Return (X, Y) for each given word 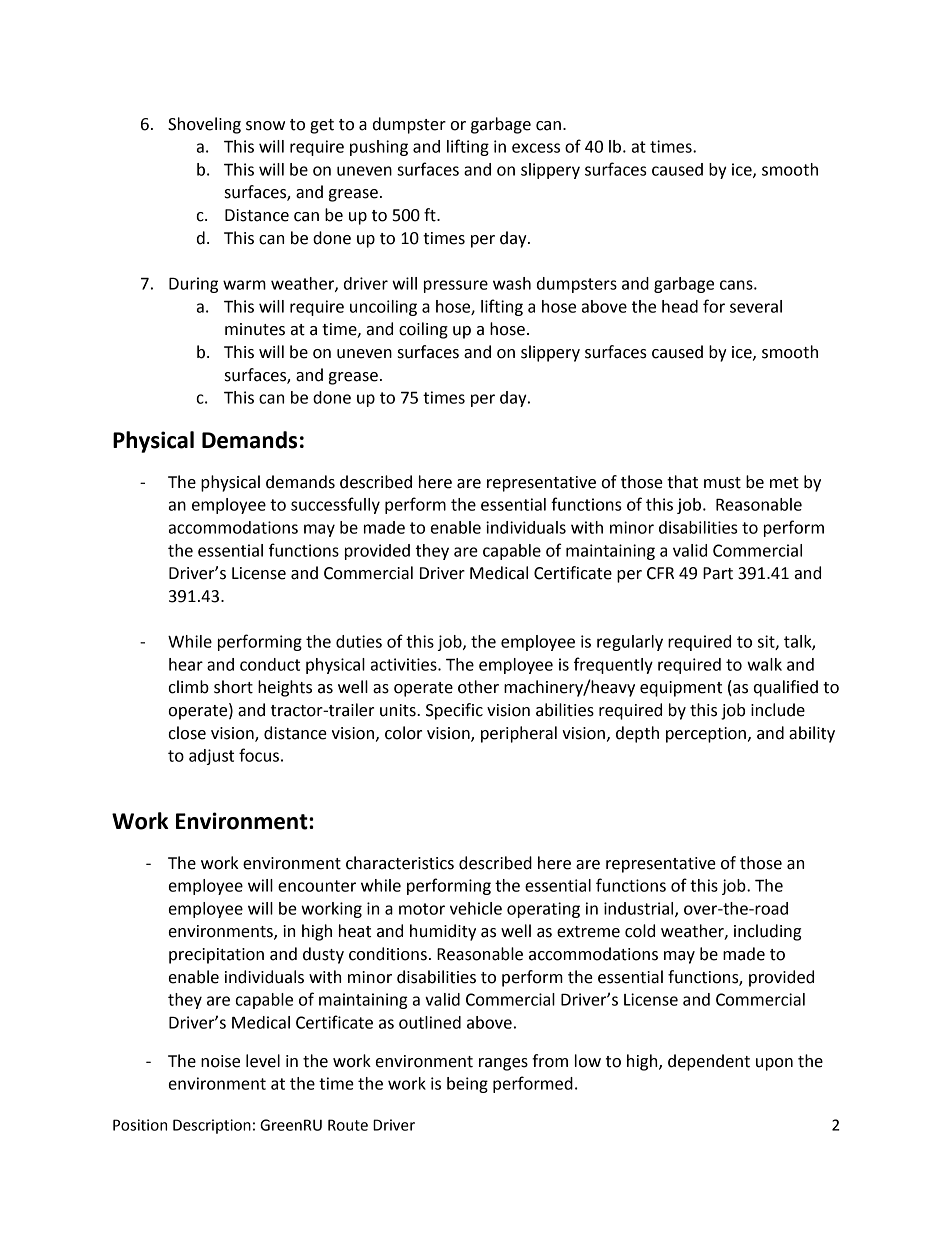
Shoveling (204, 125)
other (478, 687)
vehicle (476, 908)
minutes (255, 329)
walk (764, 664)
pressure (456, 286)
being (467, 1085)
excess (536, 148)
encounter (317, 886)
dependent (709, 1062)
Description (212, 1126)
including (767, 932)
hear (186, 664)
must (722, 483)
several (756, 306)
